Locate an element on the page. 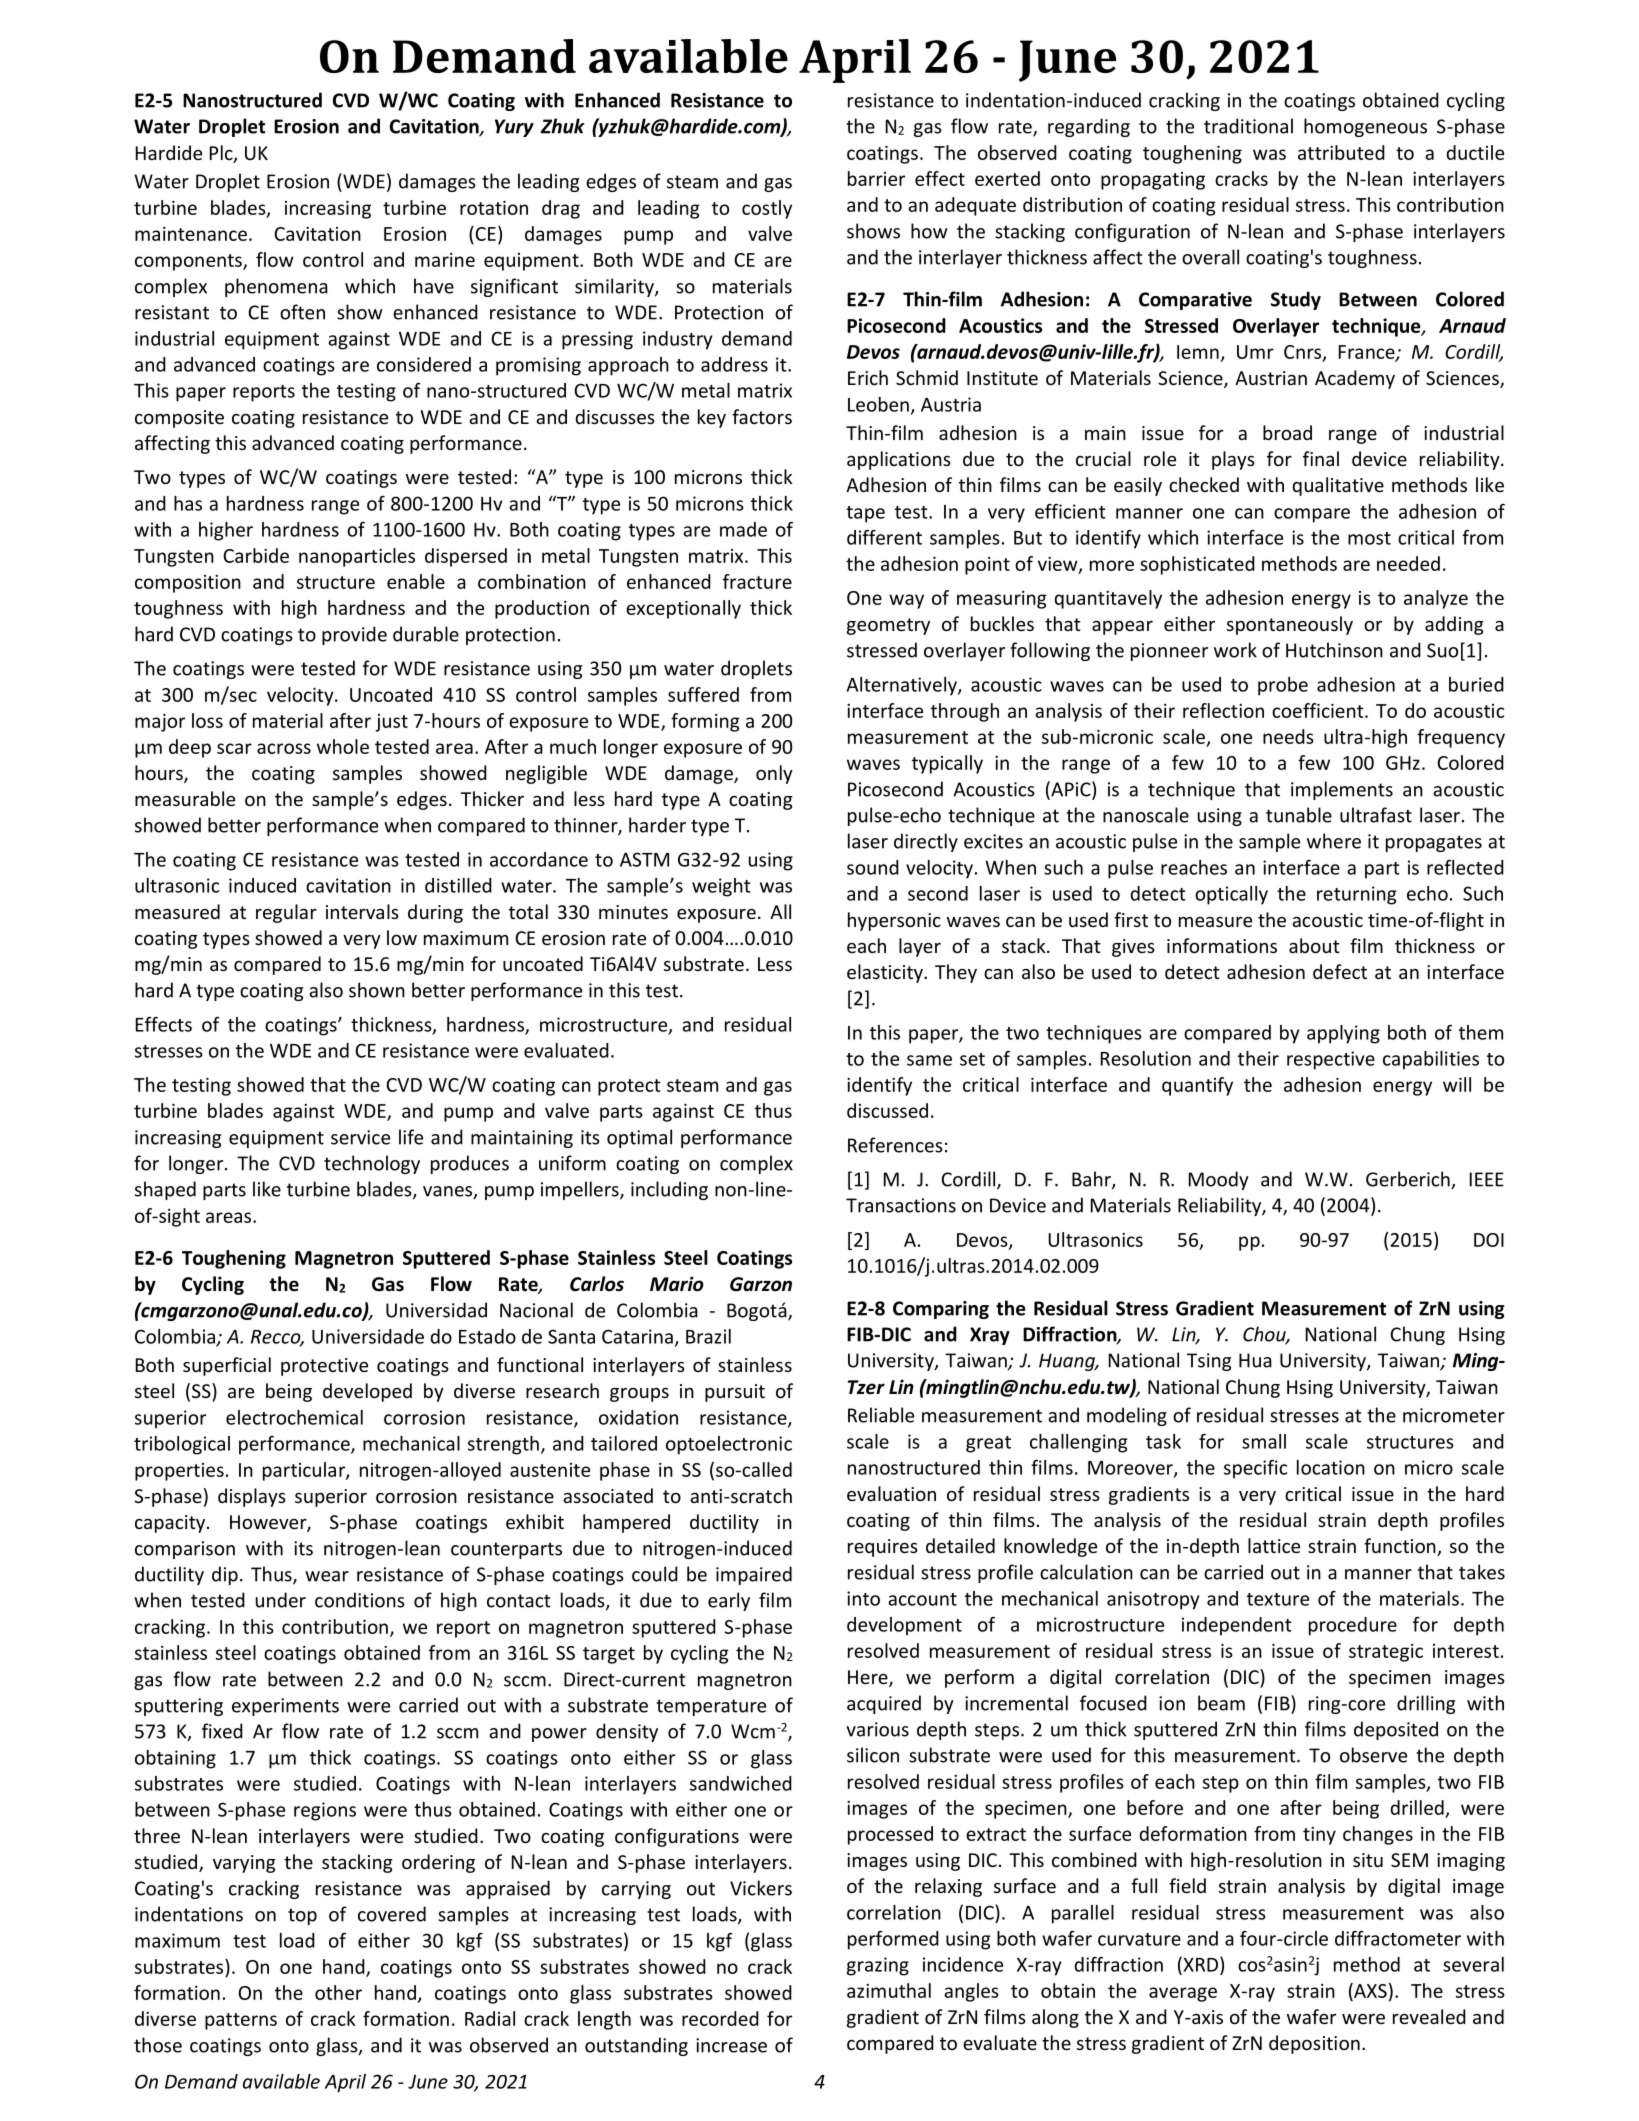 The width and height of the document is (1639, 2121). Plc is located at coordinates (222, 154).
